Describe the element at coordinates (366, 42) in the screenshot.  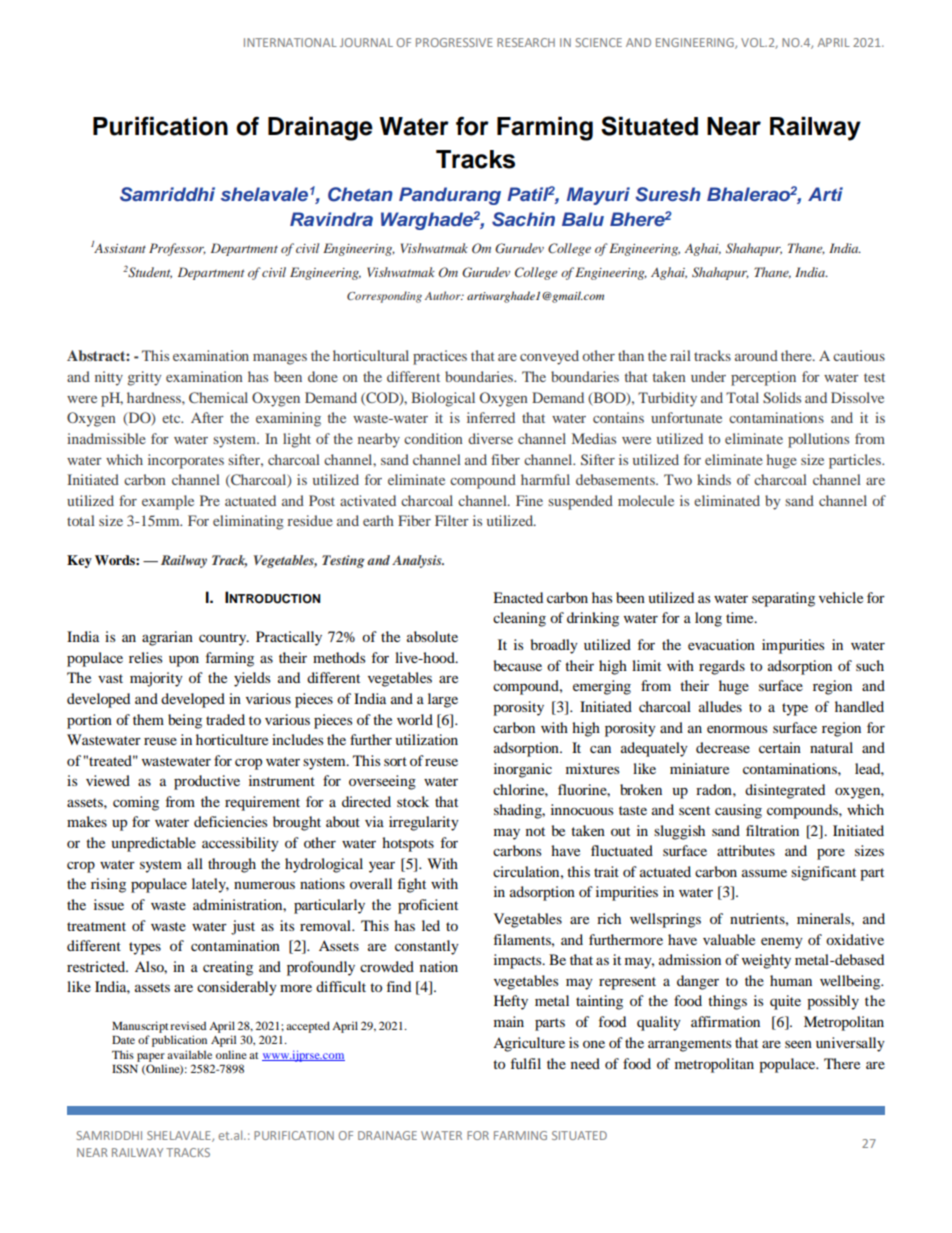
I see `JOURNAL` at that location.
